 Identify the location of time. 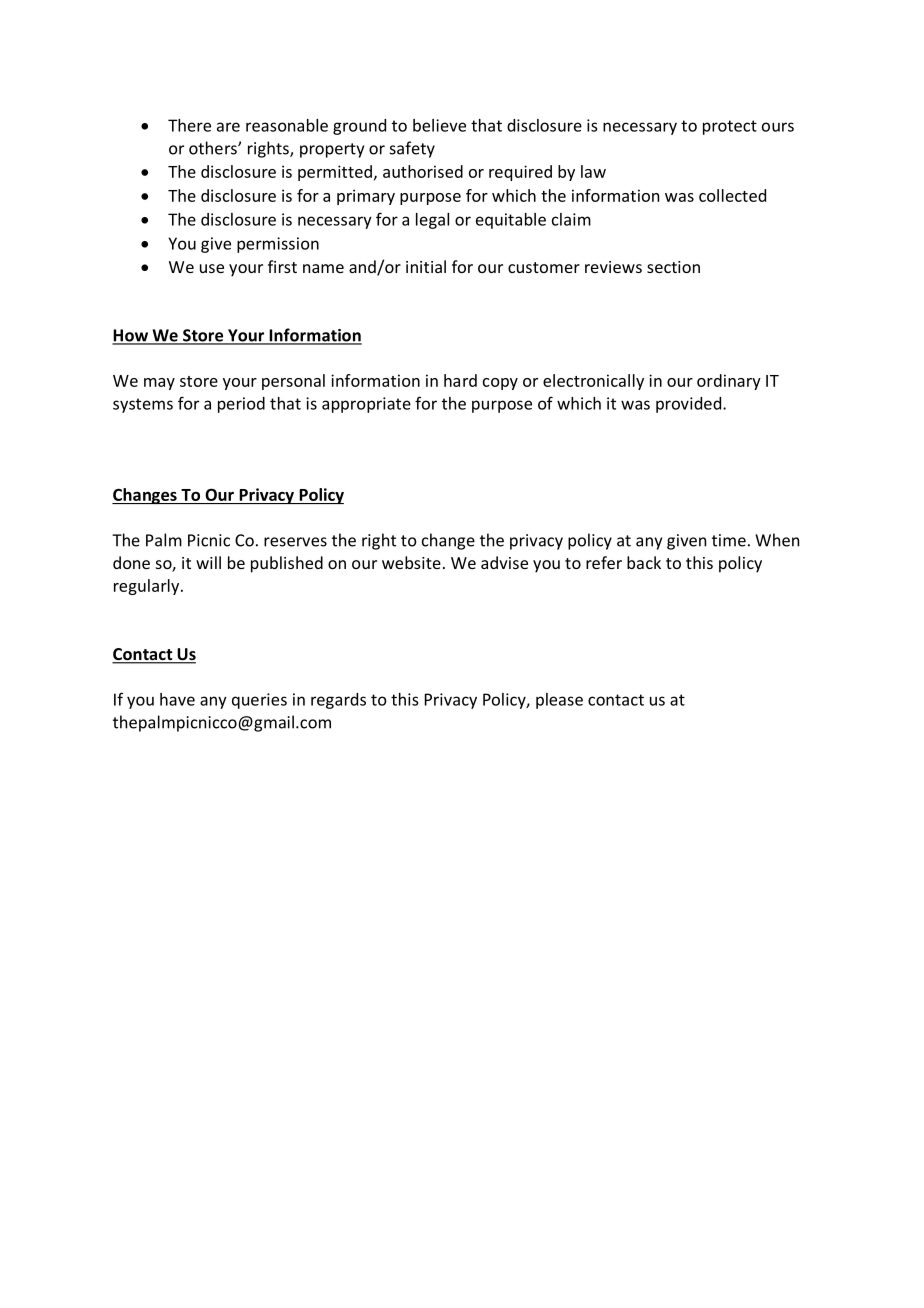
(729, 540).
